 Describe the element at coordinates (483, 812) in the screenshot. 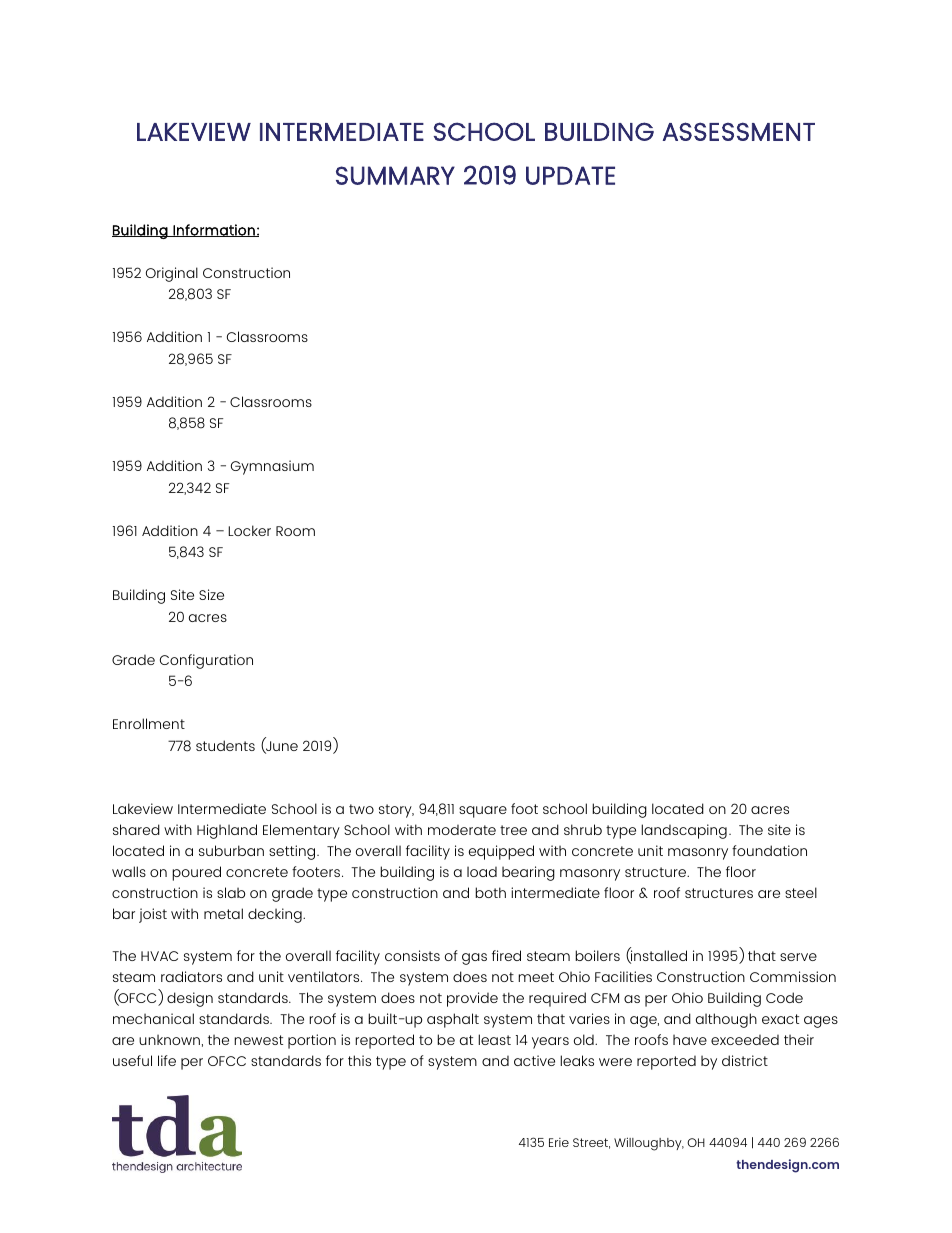

I see `square` at that location.
